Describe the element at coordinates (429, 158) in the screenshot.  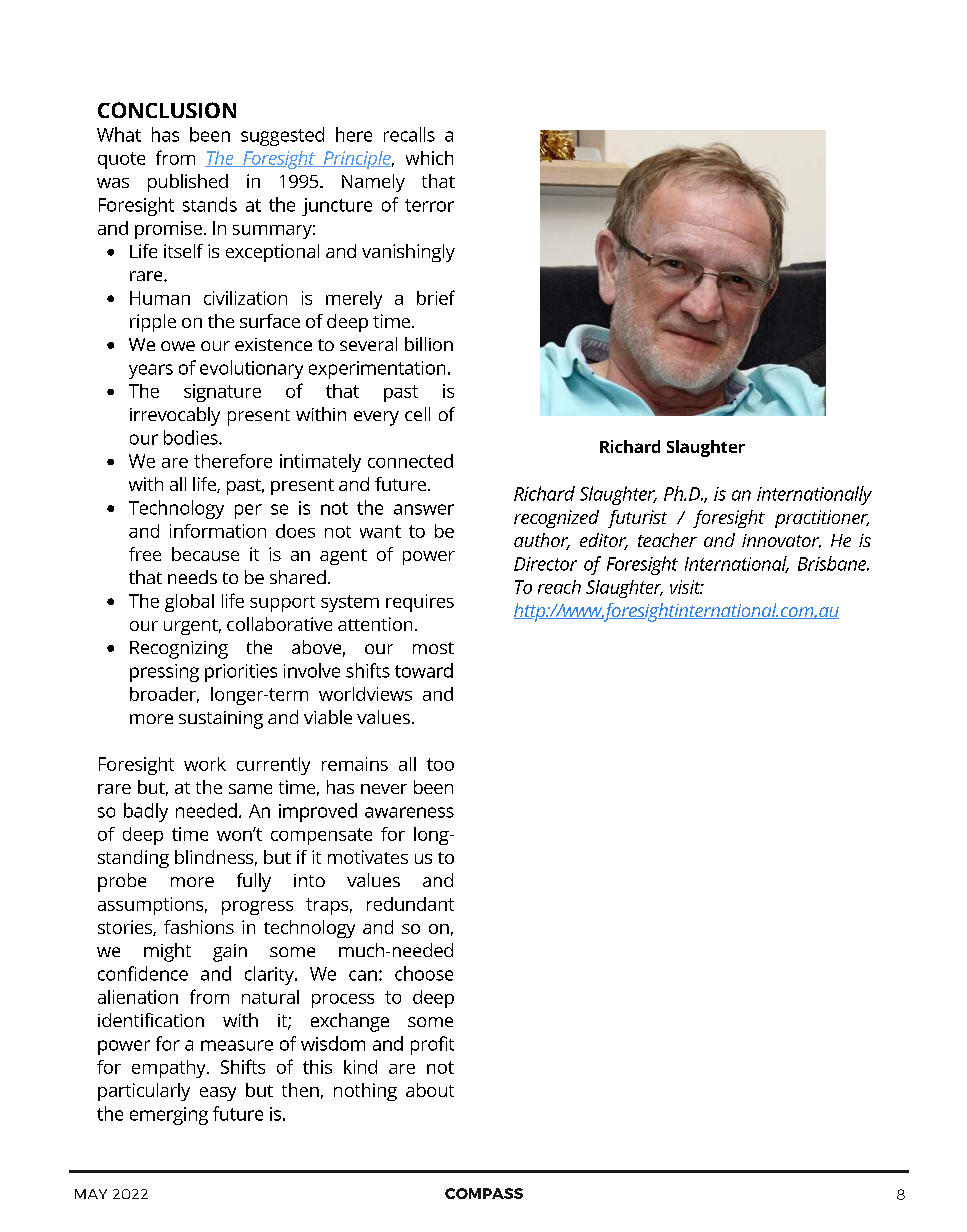
I see `which` at that location.
